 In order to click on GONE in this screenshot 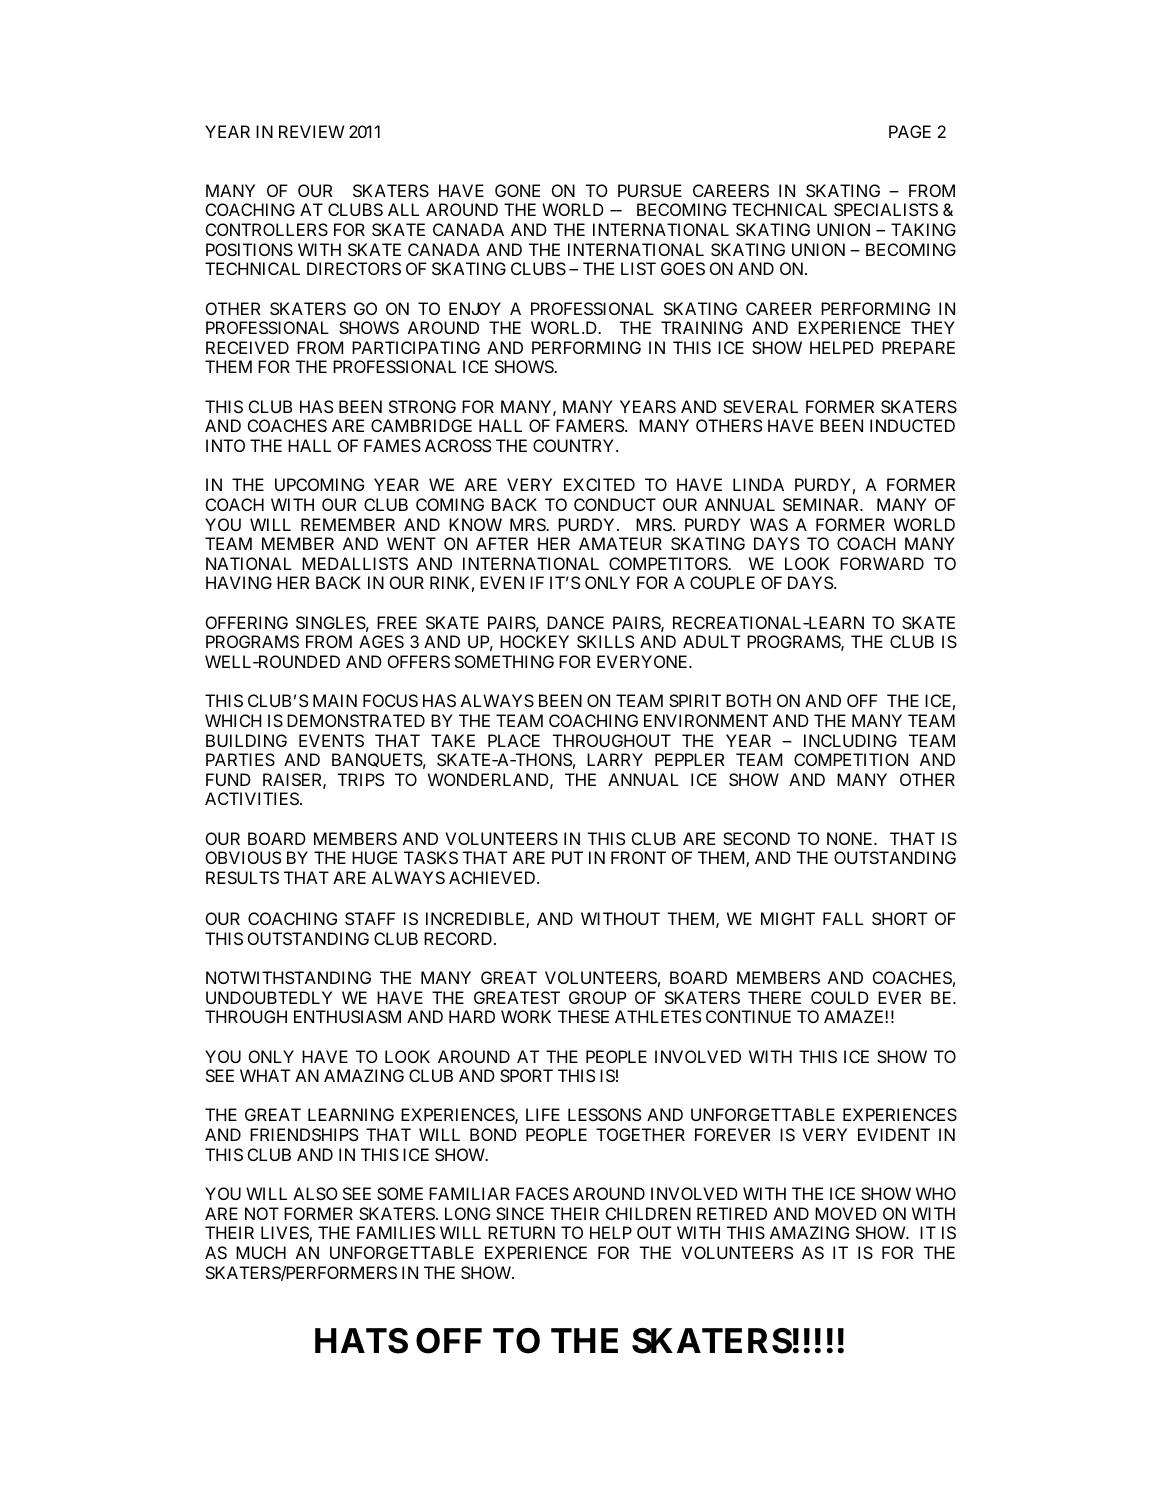, I will do `click(517, 190)`.
